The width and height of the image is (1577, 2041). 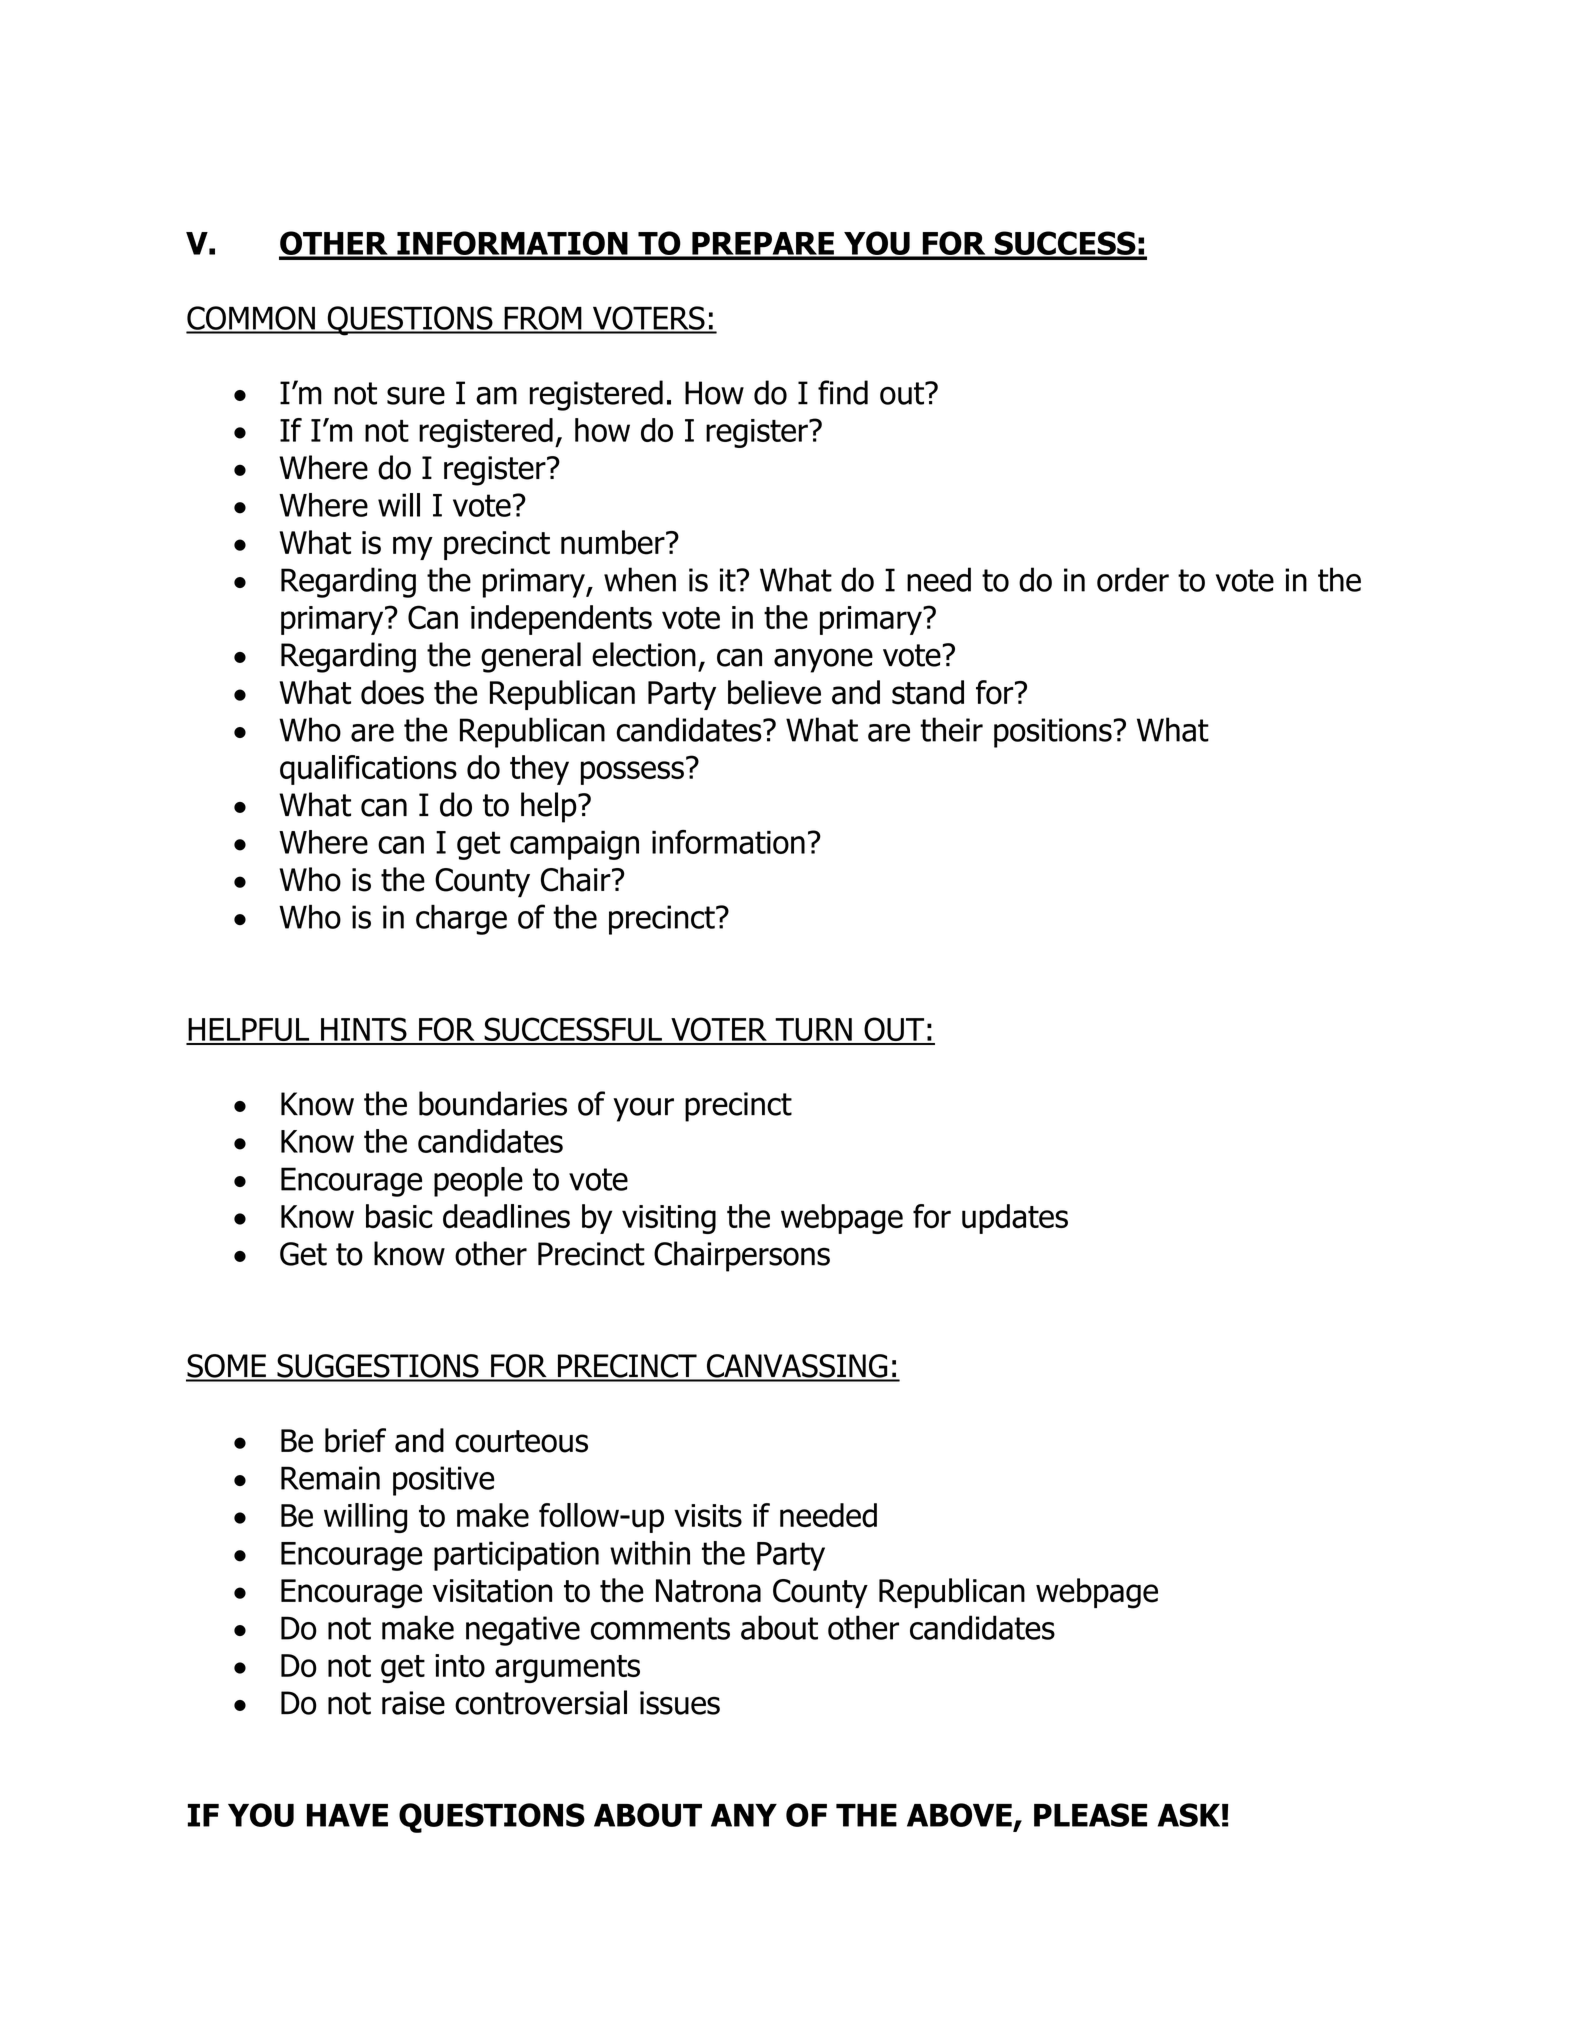 I want to click on PLEASE, so click(x=1090, y=1815).
